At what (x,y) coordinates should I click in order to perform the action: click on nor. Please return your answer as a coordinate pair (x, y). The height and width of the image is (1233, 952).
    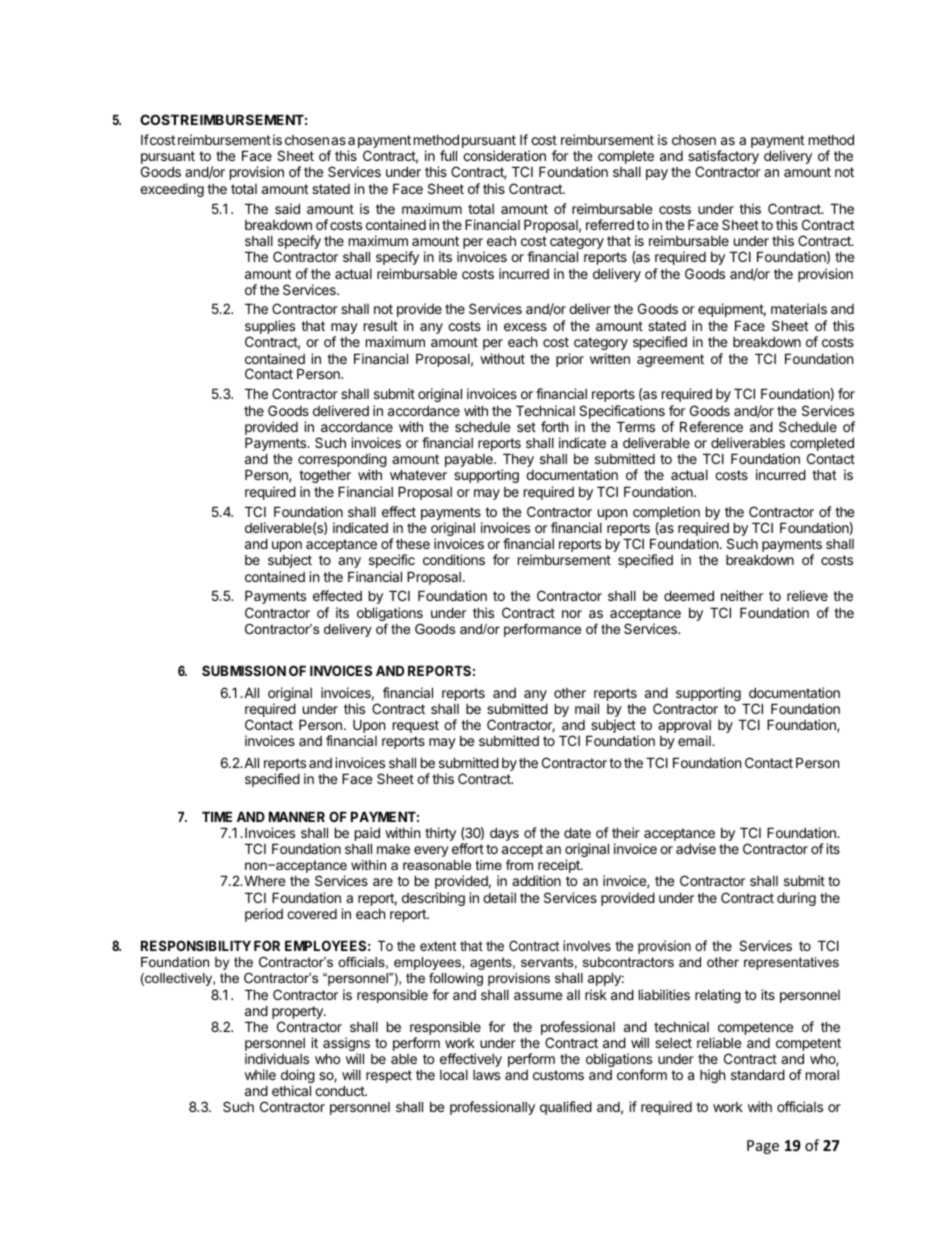
    Looking at the image, I should click on (572, 614).
